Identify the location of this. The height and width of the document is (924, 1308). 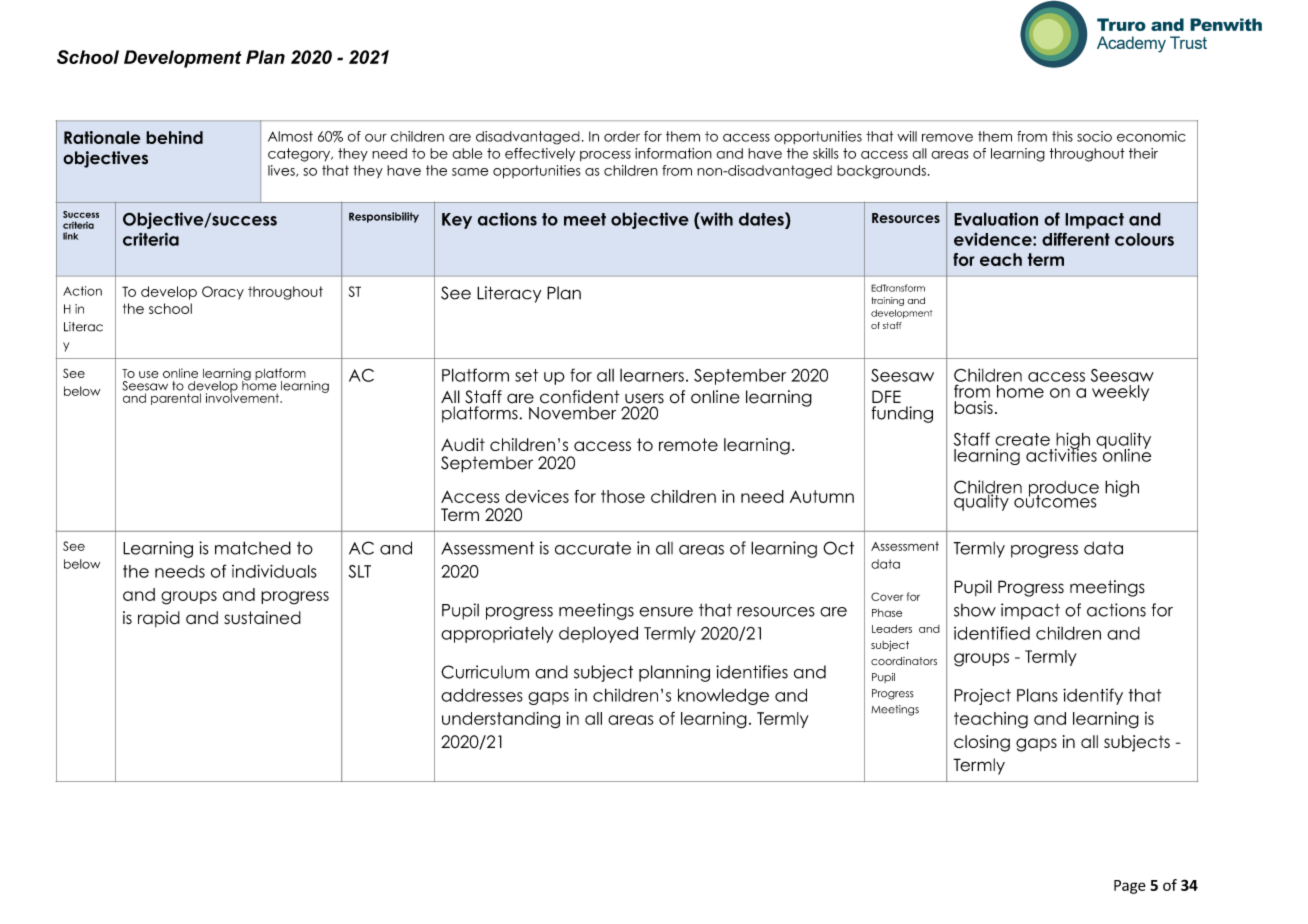
(1062, 136).
